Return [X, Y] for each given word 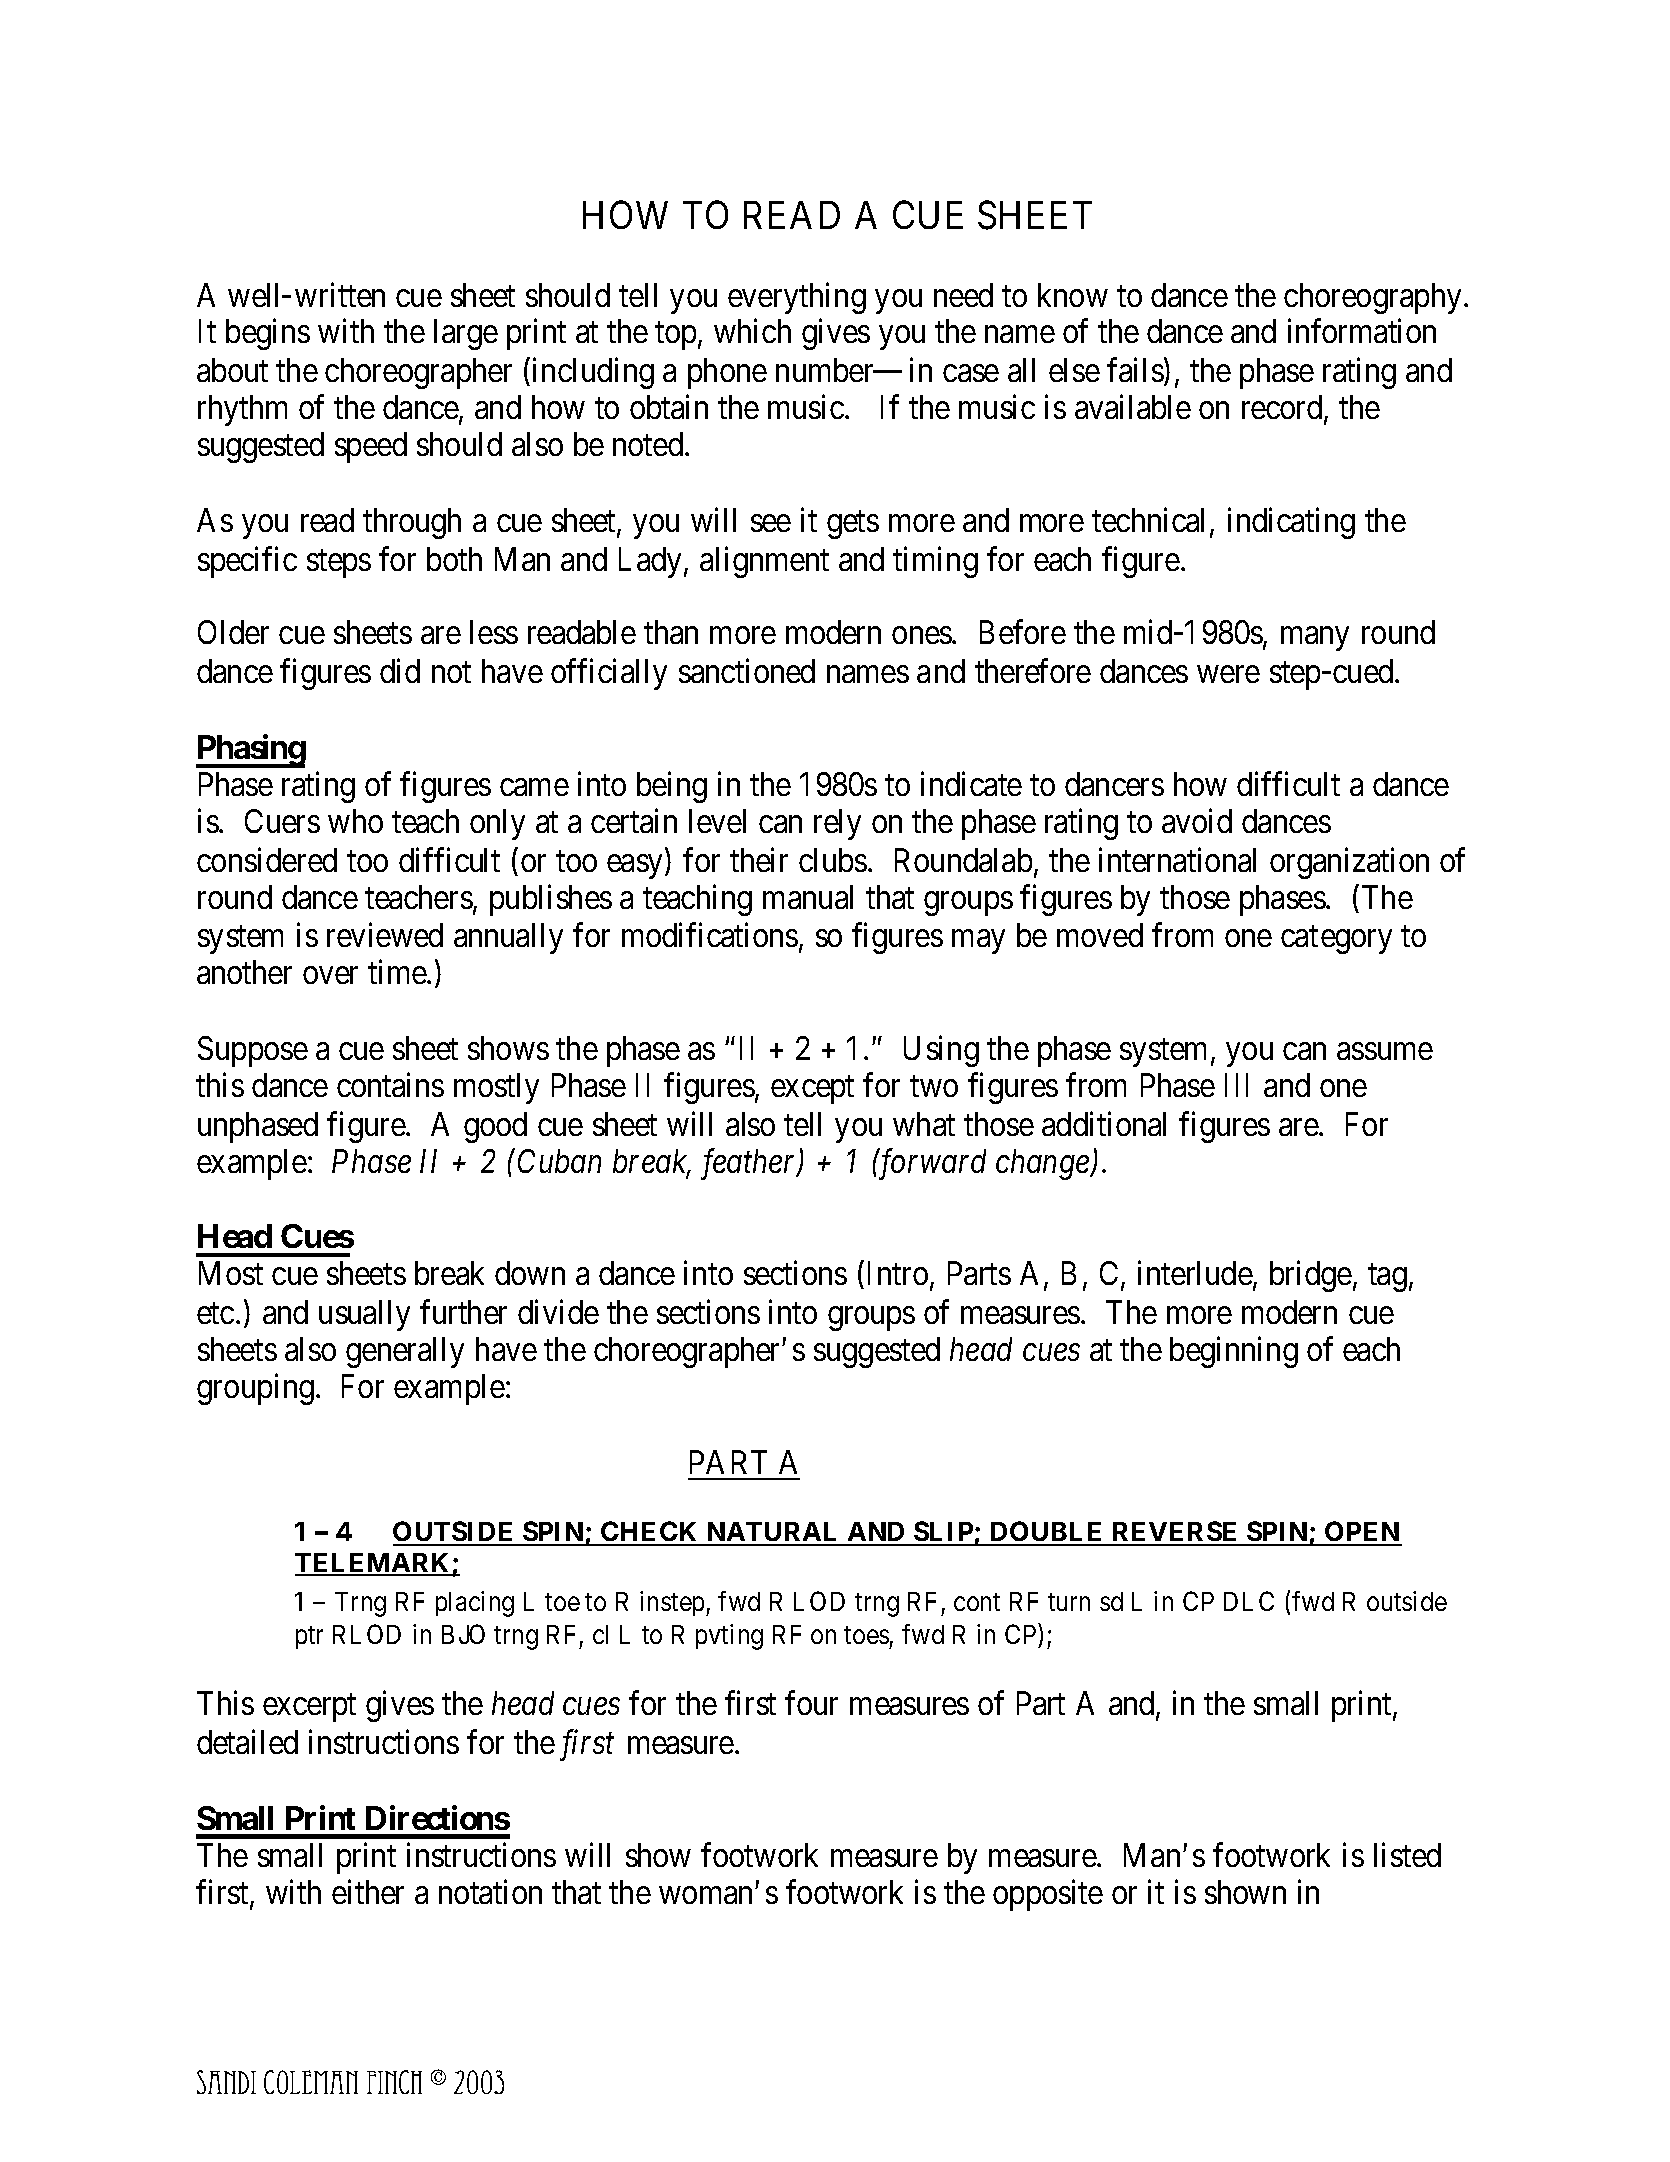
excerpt [309, 1708]
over [330, 975]
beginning [1234, 1352]
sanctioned [747, 671]
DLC [1249, 1601]
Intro [898, 1273]
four [811, 1703]
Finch [394, 2082]
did [400, 671]
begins [268, 334]
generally [405, 1352]
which [752, 331]
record [1283, 408]
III [1236, 1085]
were [1228, 674]
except [812, 1090]
